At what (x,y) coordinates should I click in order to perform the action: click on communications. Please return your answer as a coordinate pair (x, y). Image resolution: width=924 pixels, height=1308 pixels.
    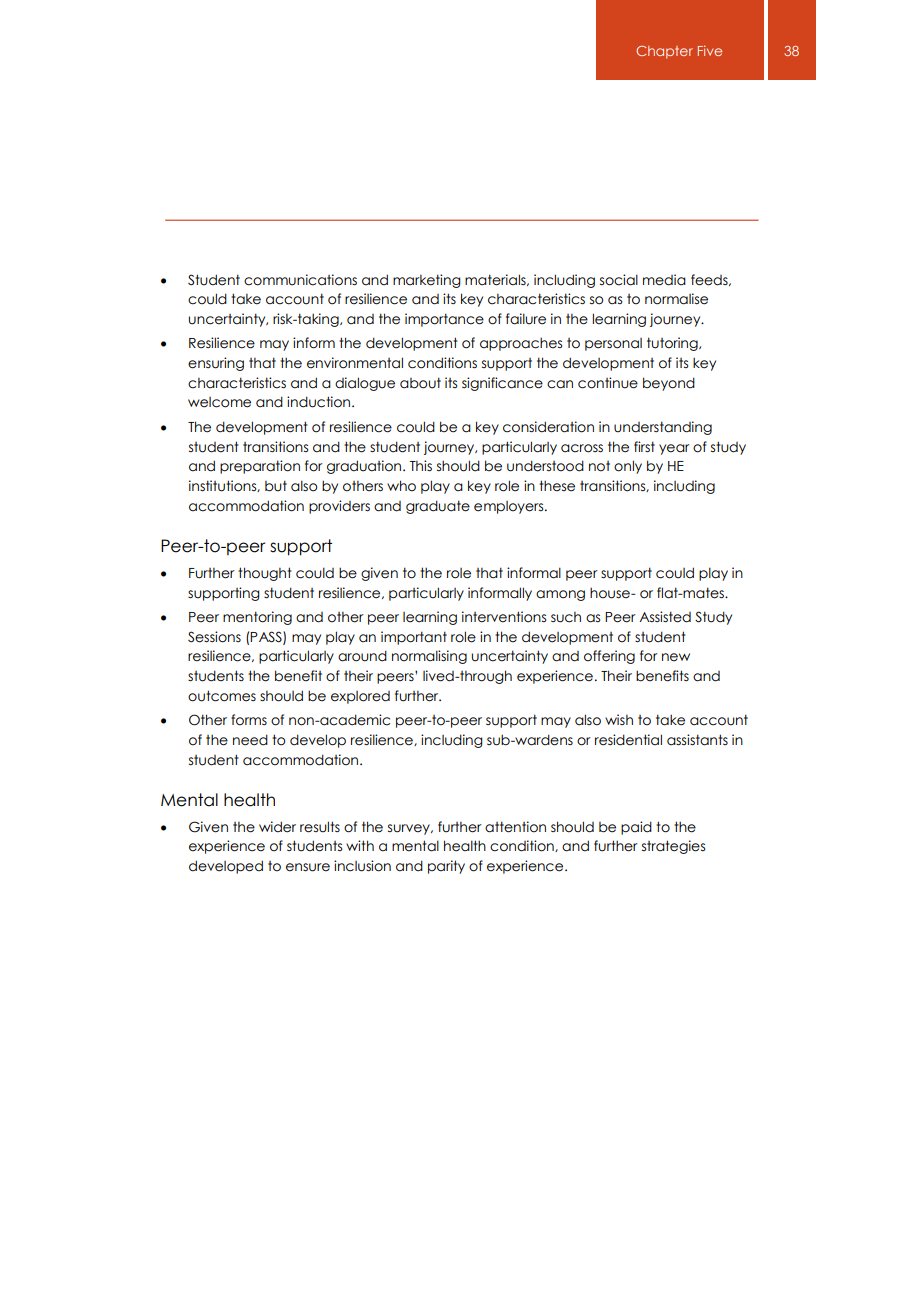
    Looking at the image, I should click on (300, 280).
